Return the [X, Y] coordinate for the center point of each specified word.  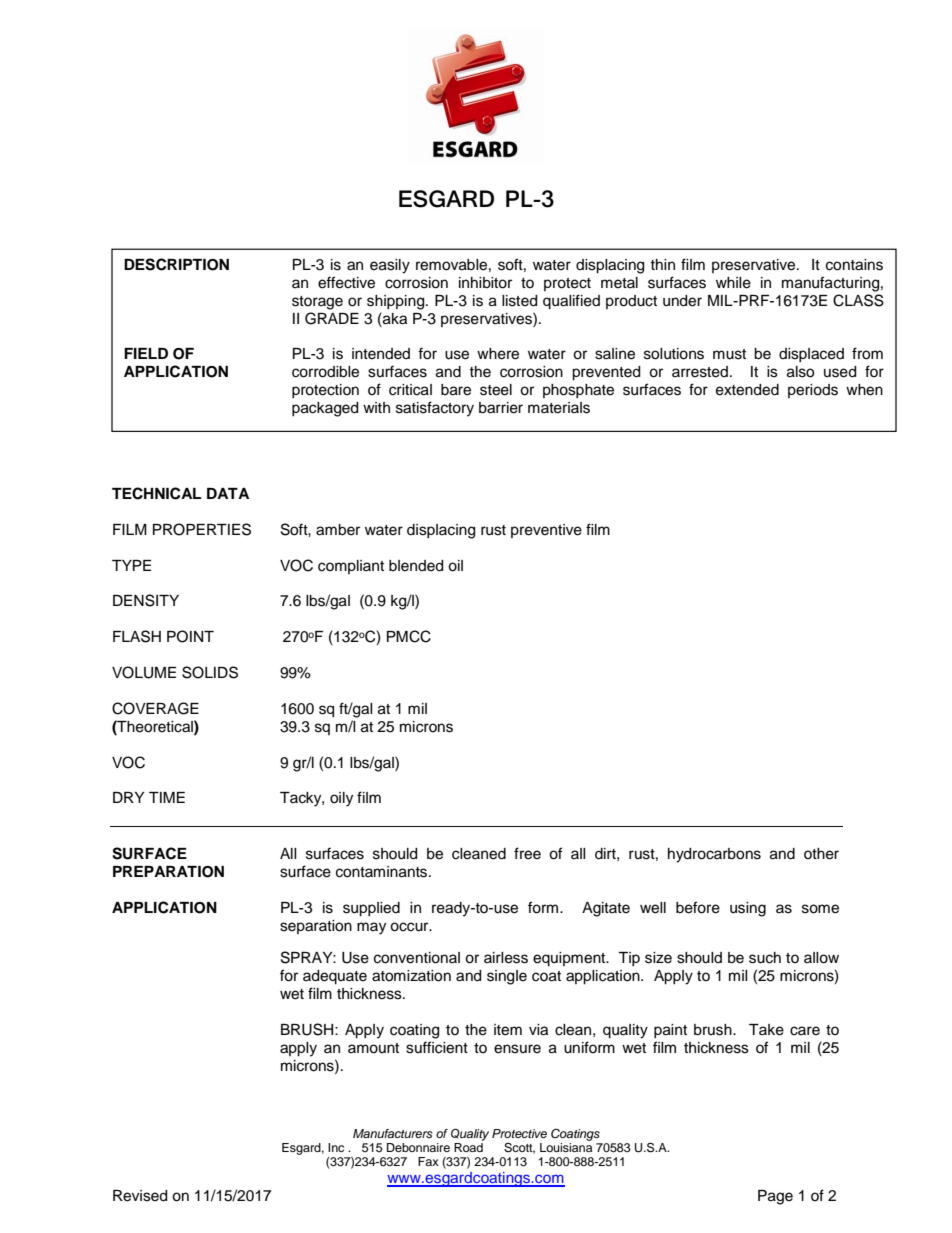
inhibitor [485, 283]
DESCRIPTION [176, 264]
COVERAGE [155, 708]
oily [341, 799]
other [821, 854]
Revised [140, 1196]
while [733, 283]
